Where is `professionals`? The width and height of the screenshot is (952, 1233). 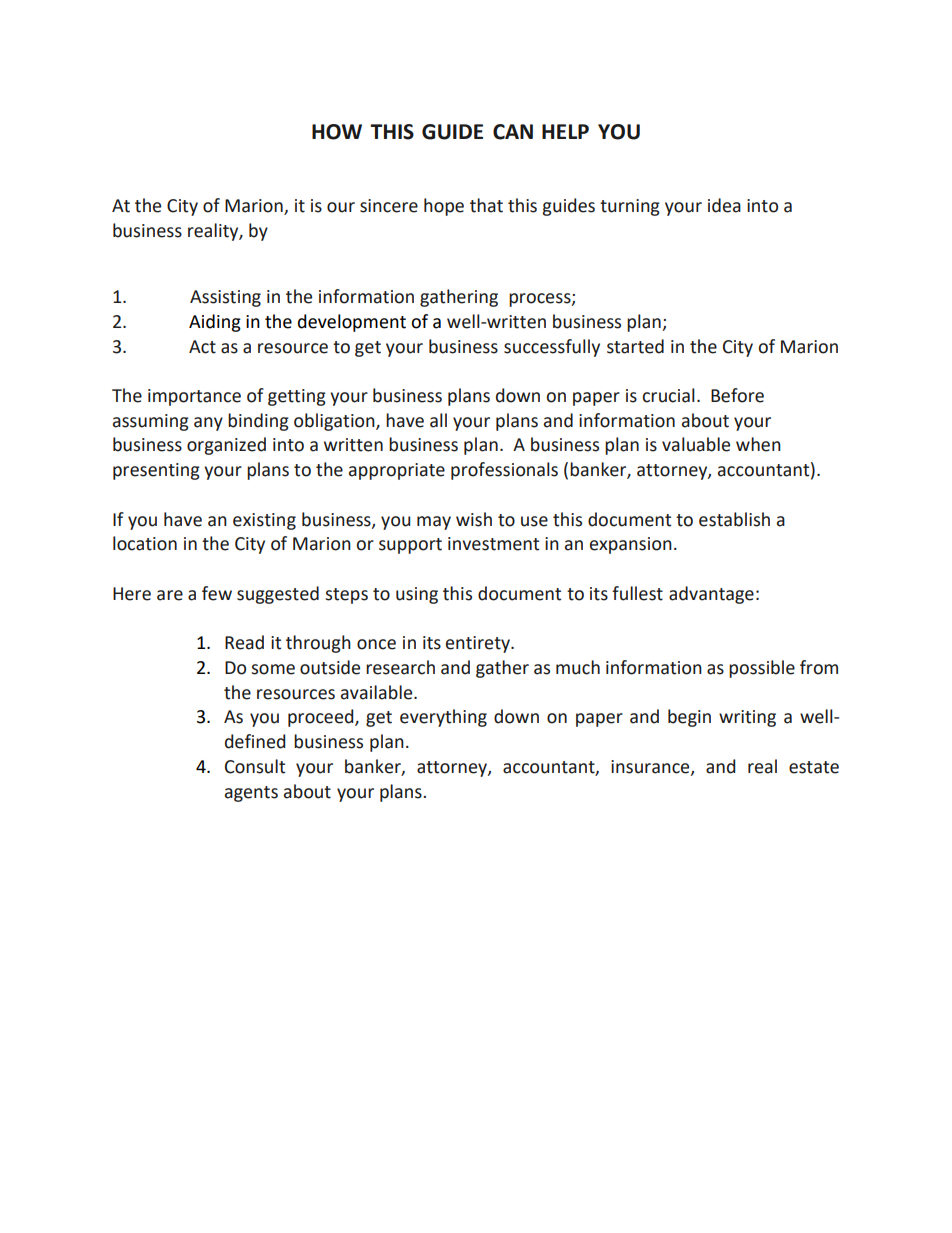 professionals is located at coordinates (504, 471).
